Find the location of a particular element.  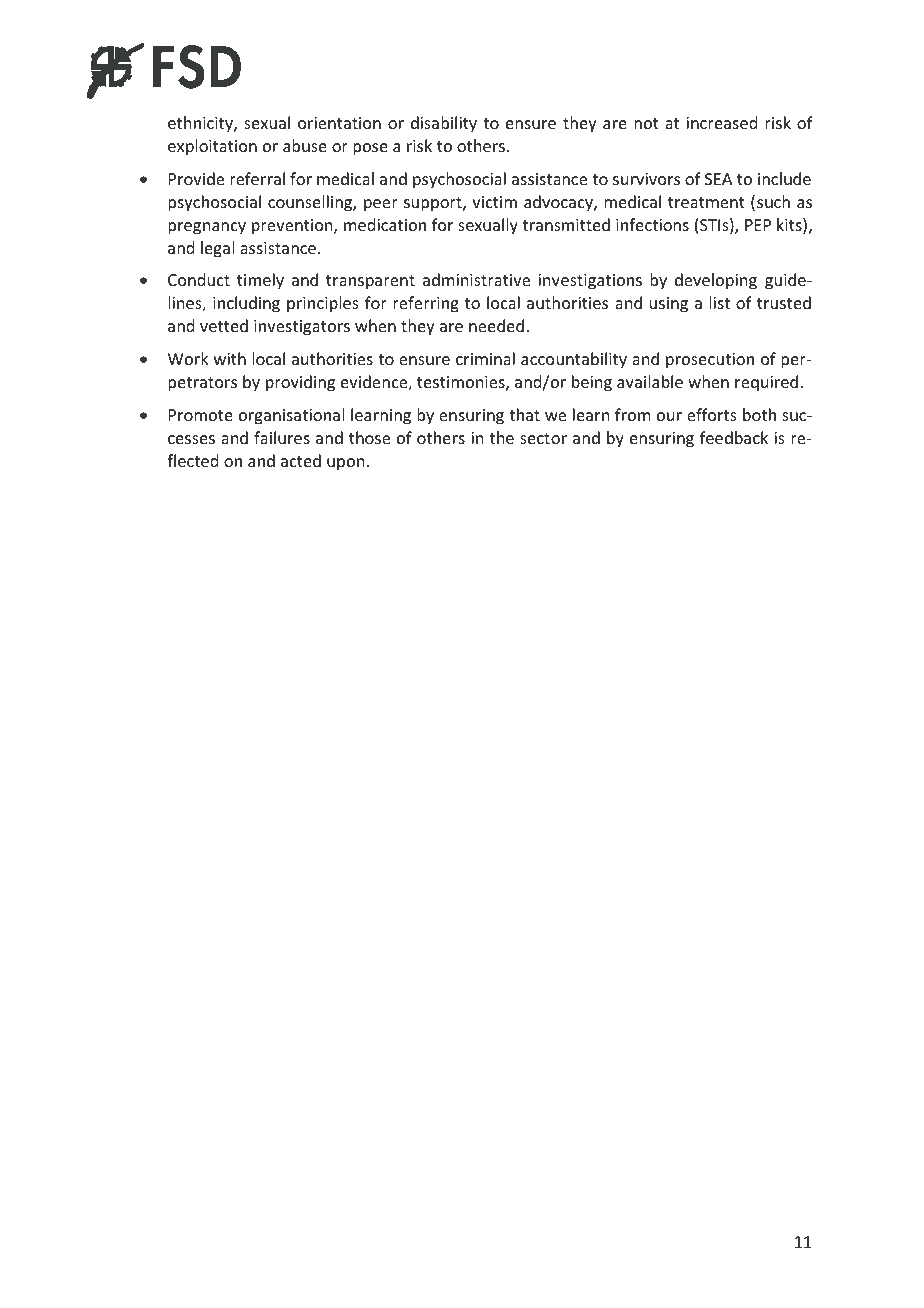

with is located at coordinates (230, 358).
